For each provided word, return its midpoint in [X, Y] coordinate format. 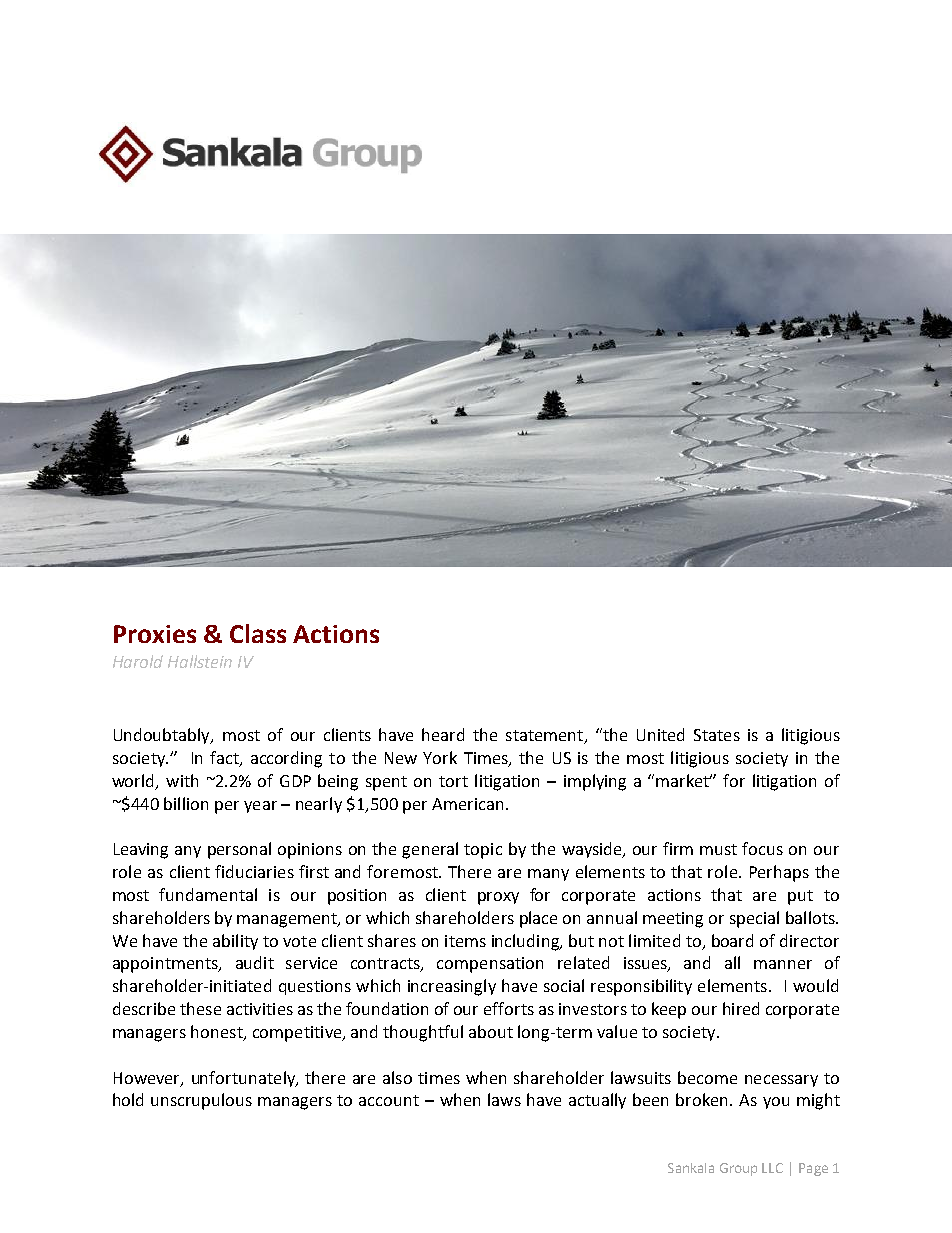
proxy [498, 898]
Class [258, 633]
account [389, 1100]
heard [443, 734]
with [182, 780]
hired [741, 1008]
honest [218, 1032]
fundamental [208, 894]
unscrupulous [201, 1101]
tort [453, 781]
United [660, 734]
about [491, 1031]
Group [738, 1169]
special [754, 919]
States [717, 735]
